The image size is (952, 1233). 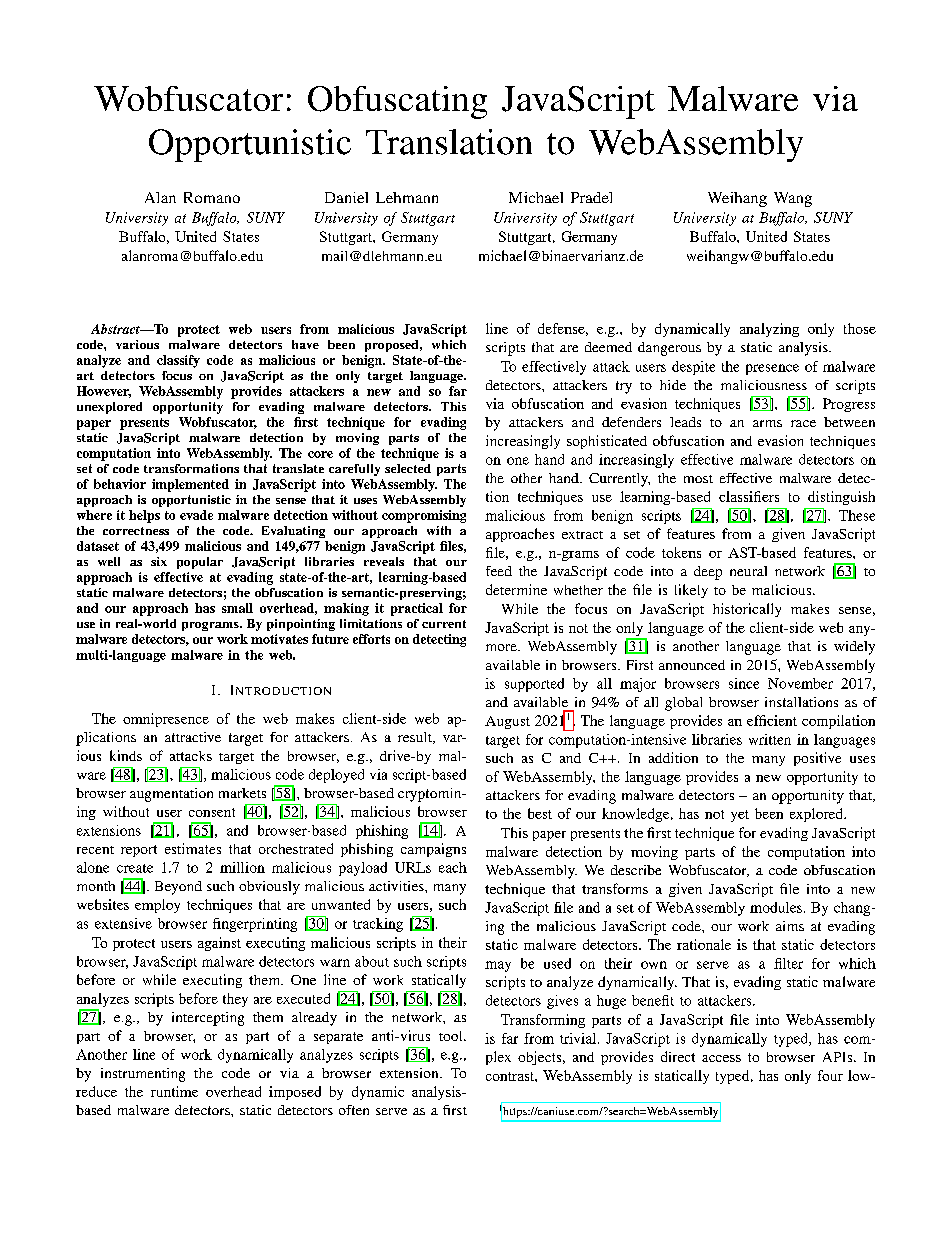 What do you see at coordinates (174, 1091) in the page?
I see `runtime` at bounding box center [174, 1091].
